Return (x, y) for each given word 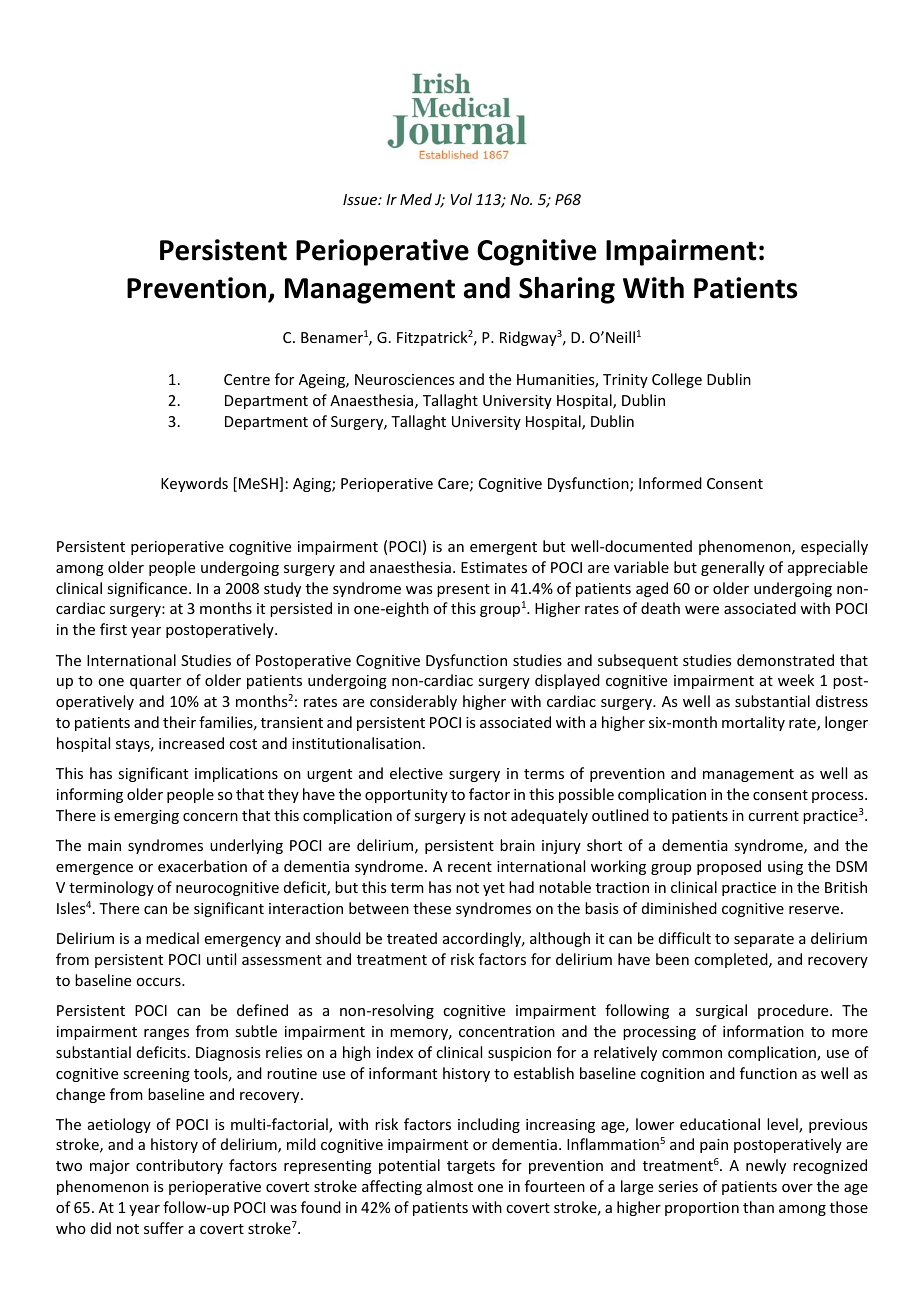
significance (148, 589)
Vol (461, 199)
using (785, 868)
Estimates (494, 567)
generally (733, 568)
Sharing (567, 290)
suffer (164, 1228)
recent (470, 867)
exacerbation (202, 866)
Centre (247, 379)
